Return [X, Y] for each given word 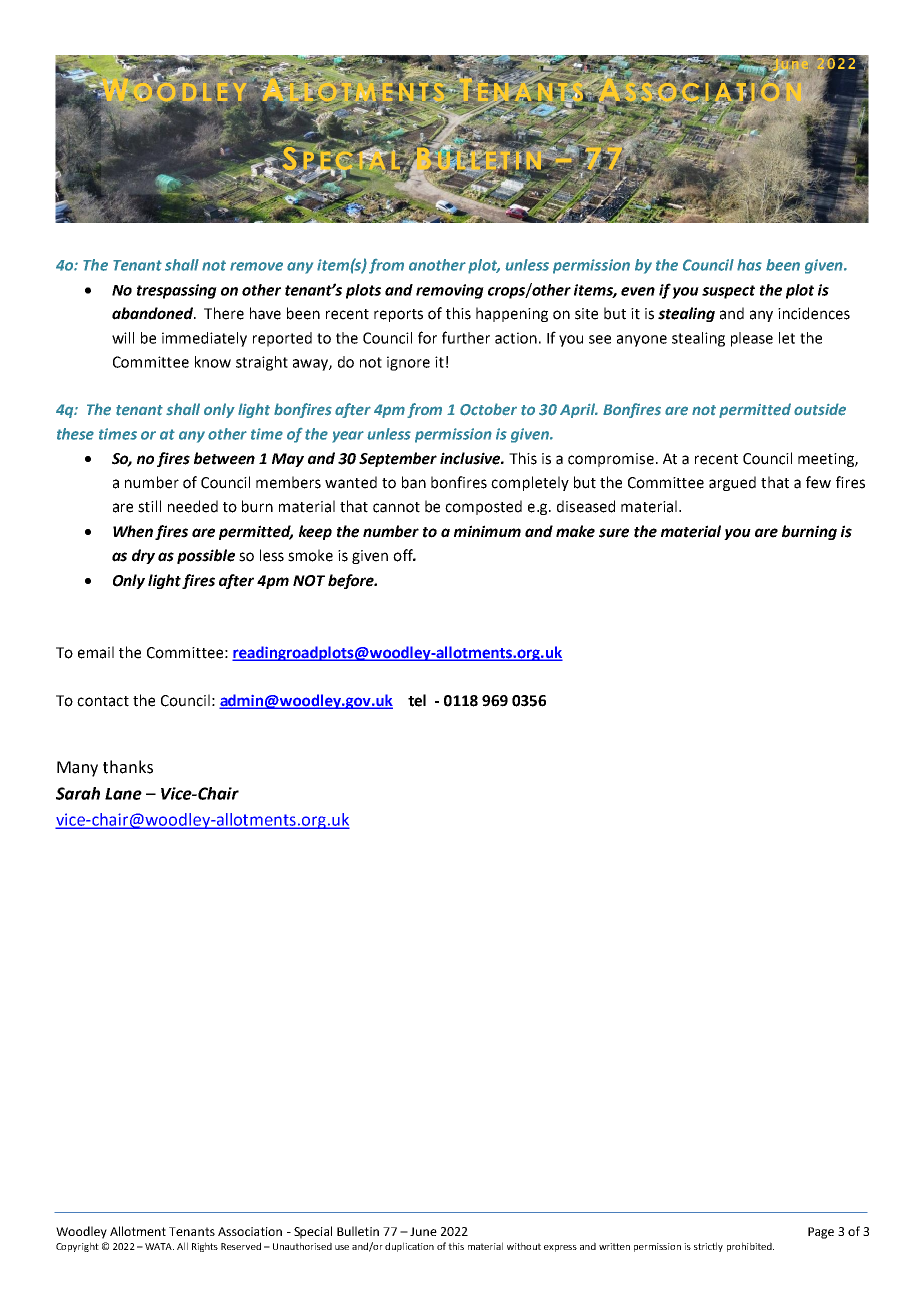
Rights [205, 1247]
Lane [123, 794]
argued [732, 483]
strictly [708, 1247]
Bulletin [358, 1231]
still [149, 506]
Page [821, 1233]
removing [450, 291]
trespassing [177, 291]
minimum [487, 531]
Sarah [78, 793]
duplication [409, 1247]
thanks [128, 767]
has [749, 265]
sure [614, 533]
